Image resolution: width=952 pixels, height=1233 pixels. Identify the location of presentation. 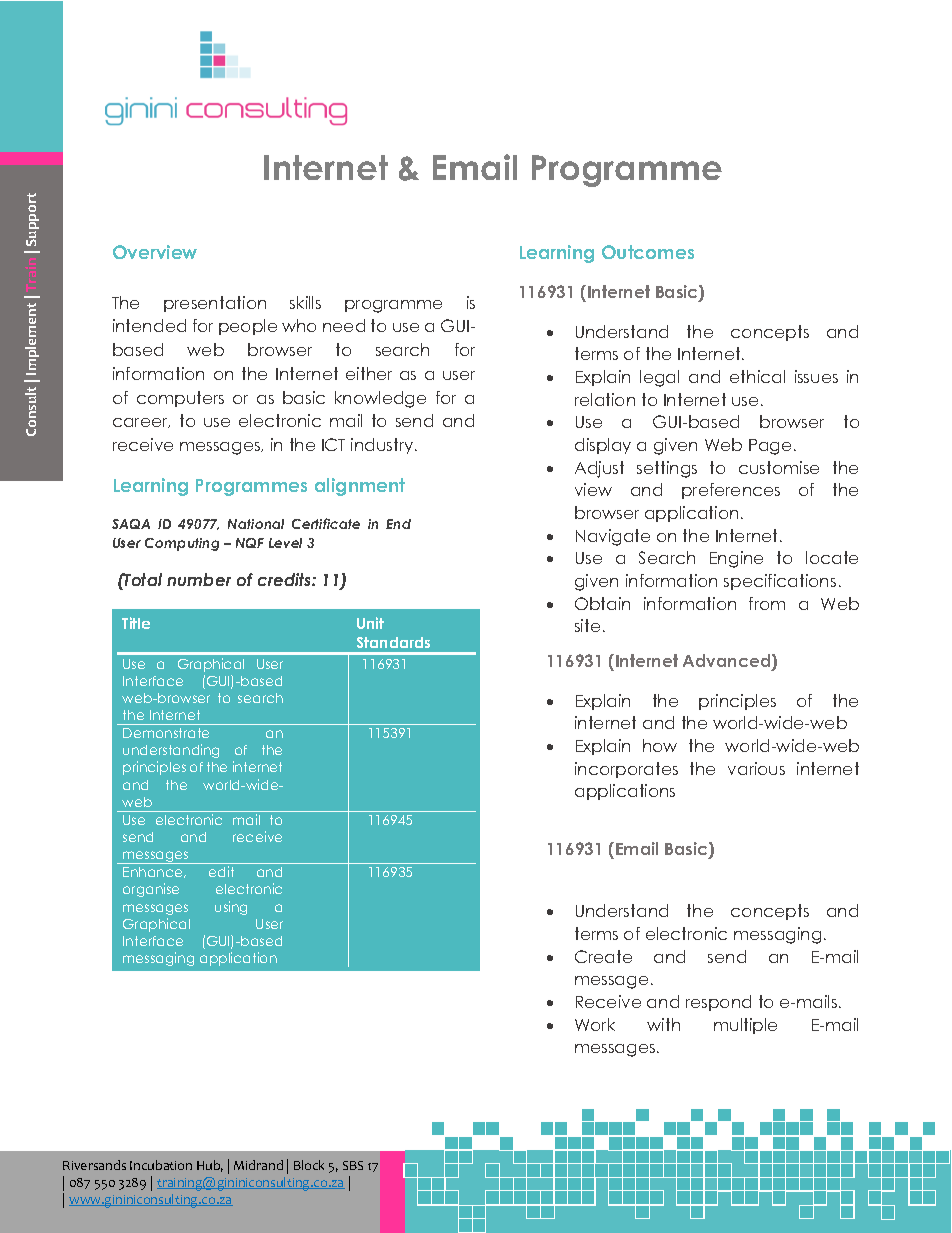
(215, 304).
